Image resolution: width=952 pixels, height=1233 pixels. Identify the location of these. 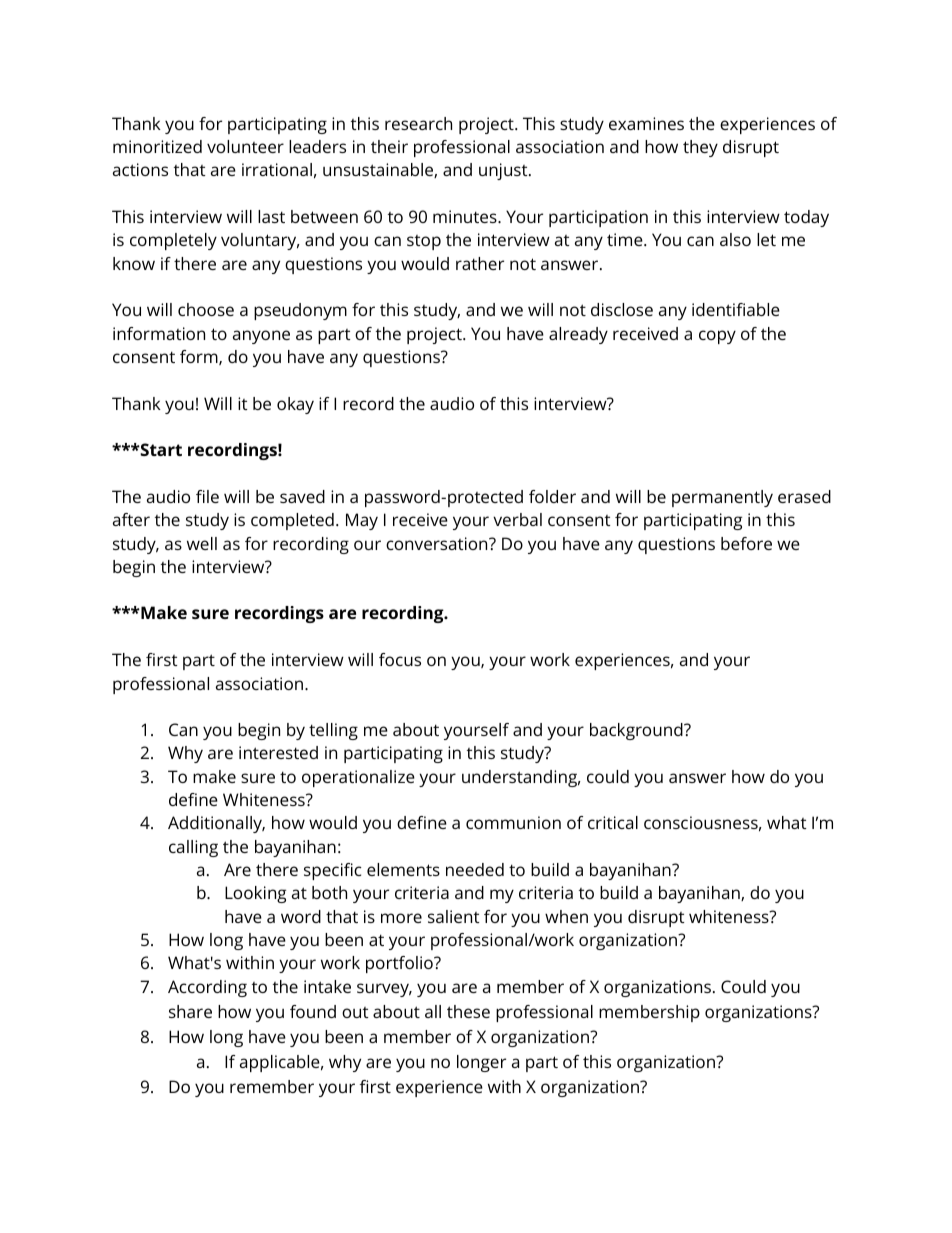
(468, 1011).
